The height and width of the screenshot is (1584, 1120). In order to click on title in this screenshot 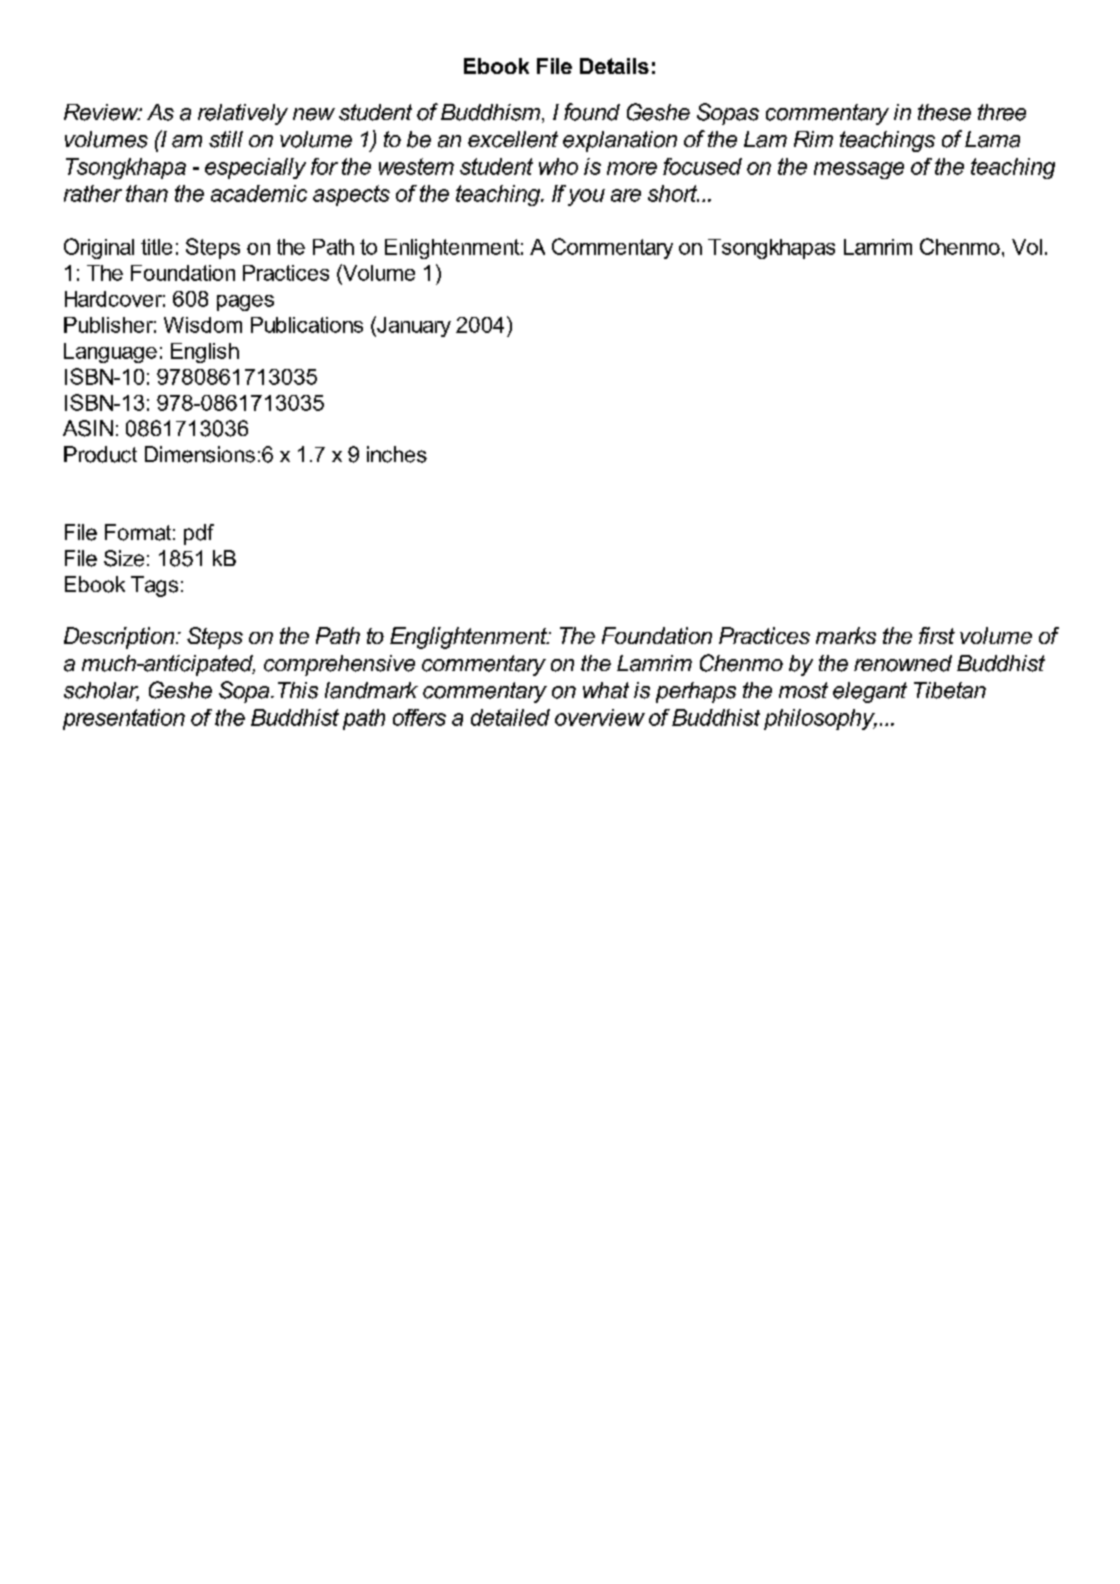, I will do `click(156, 247)`.
